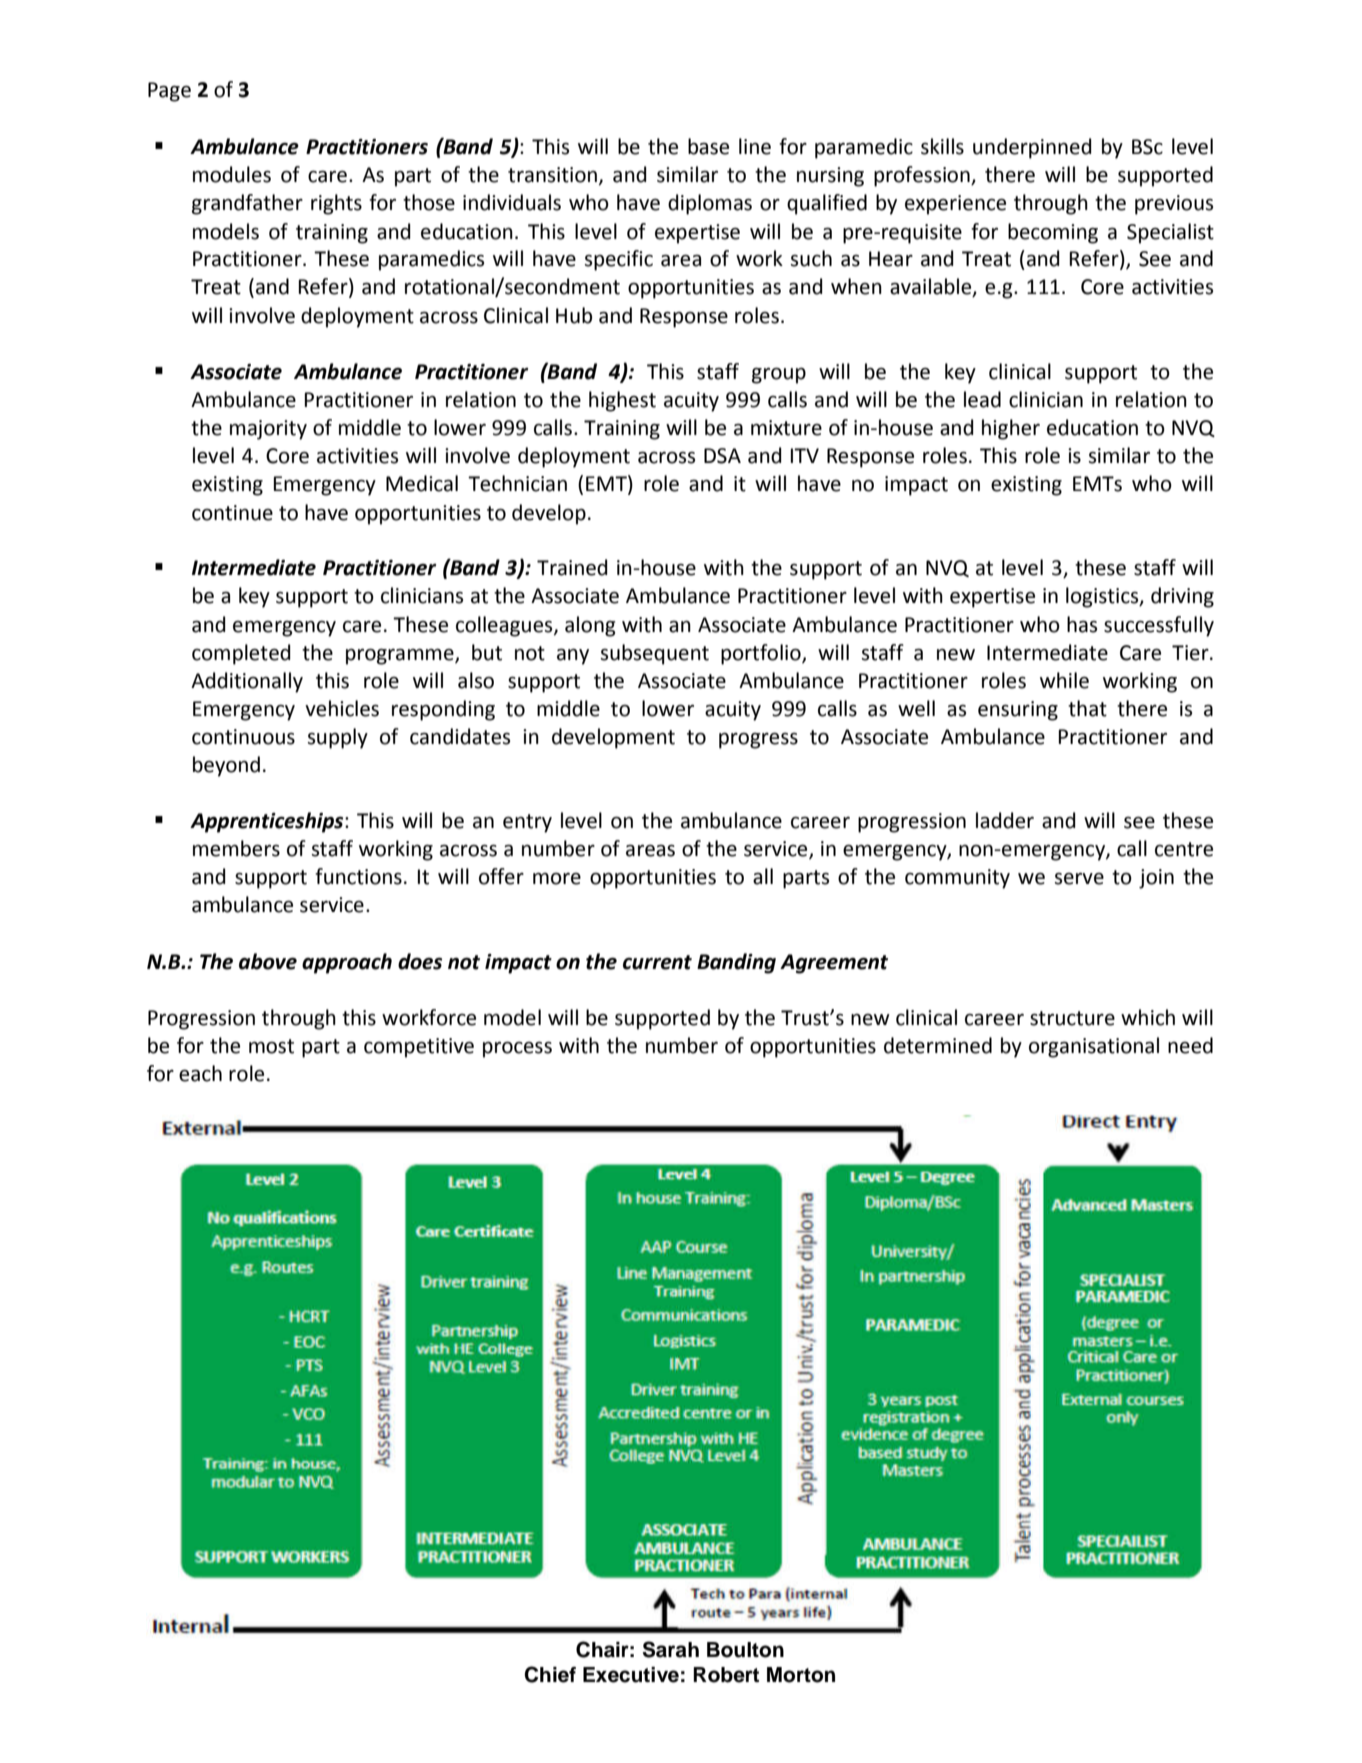 The width and height of the page is (1362, 1763). I want to click on underpinned, so click(1032, 148).
